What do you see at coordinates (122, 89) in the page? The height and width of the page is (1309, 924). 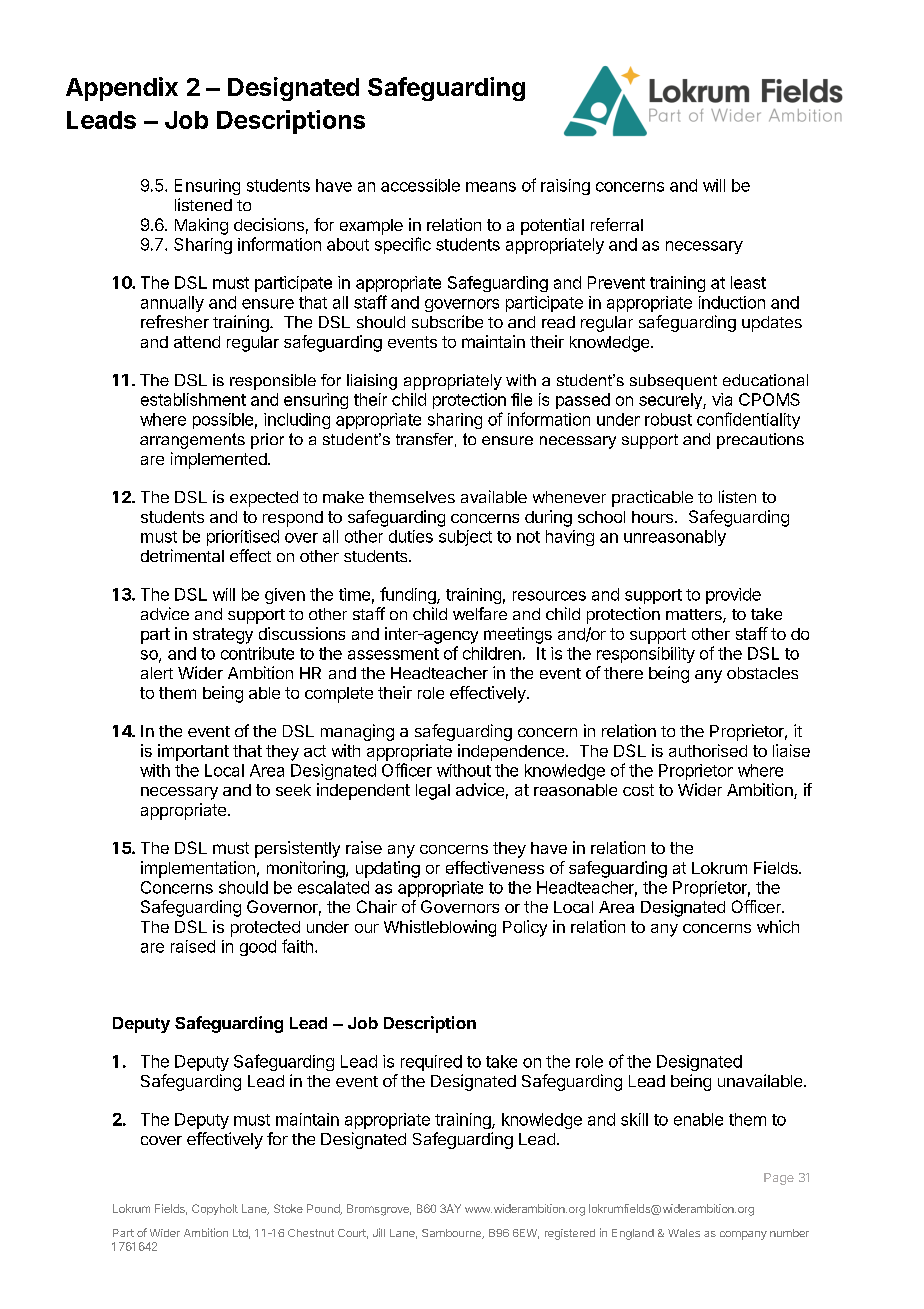 I see `Appendix` at bounding box center [122, 89].
